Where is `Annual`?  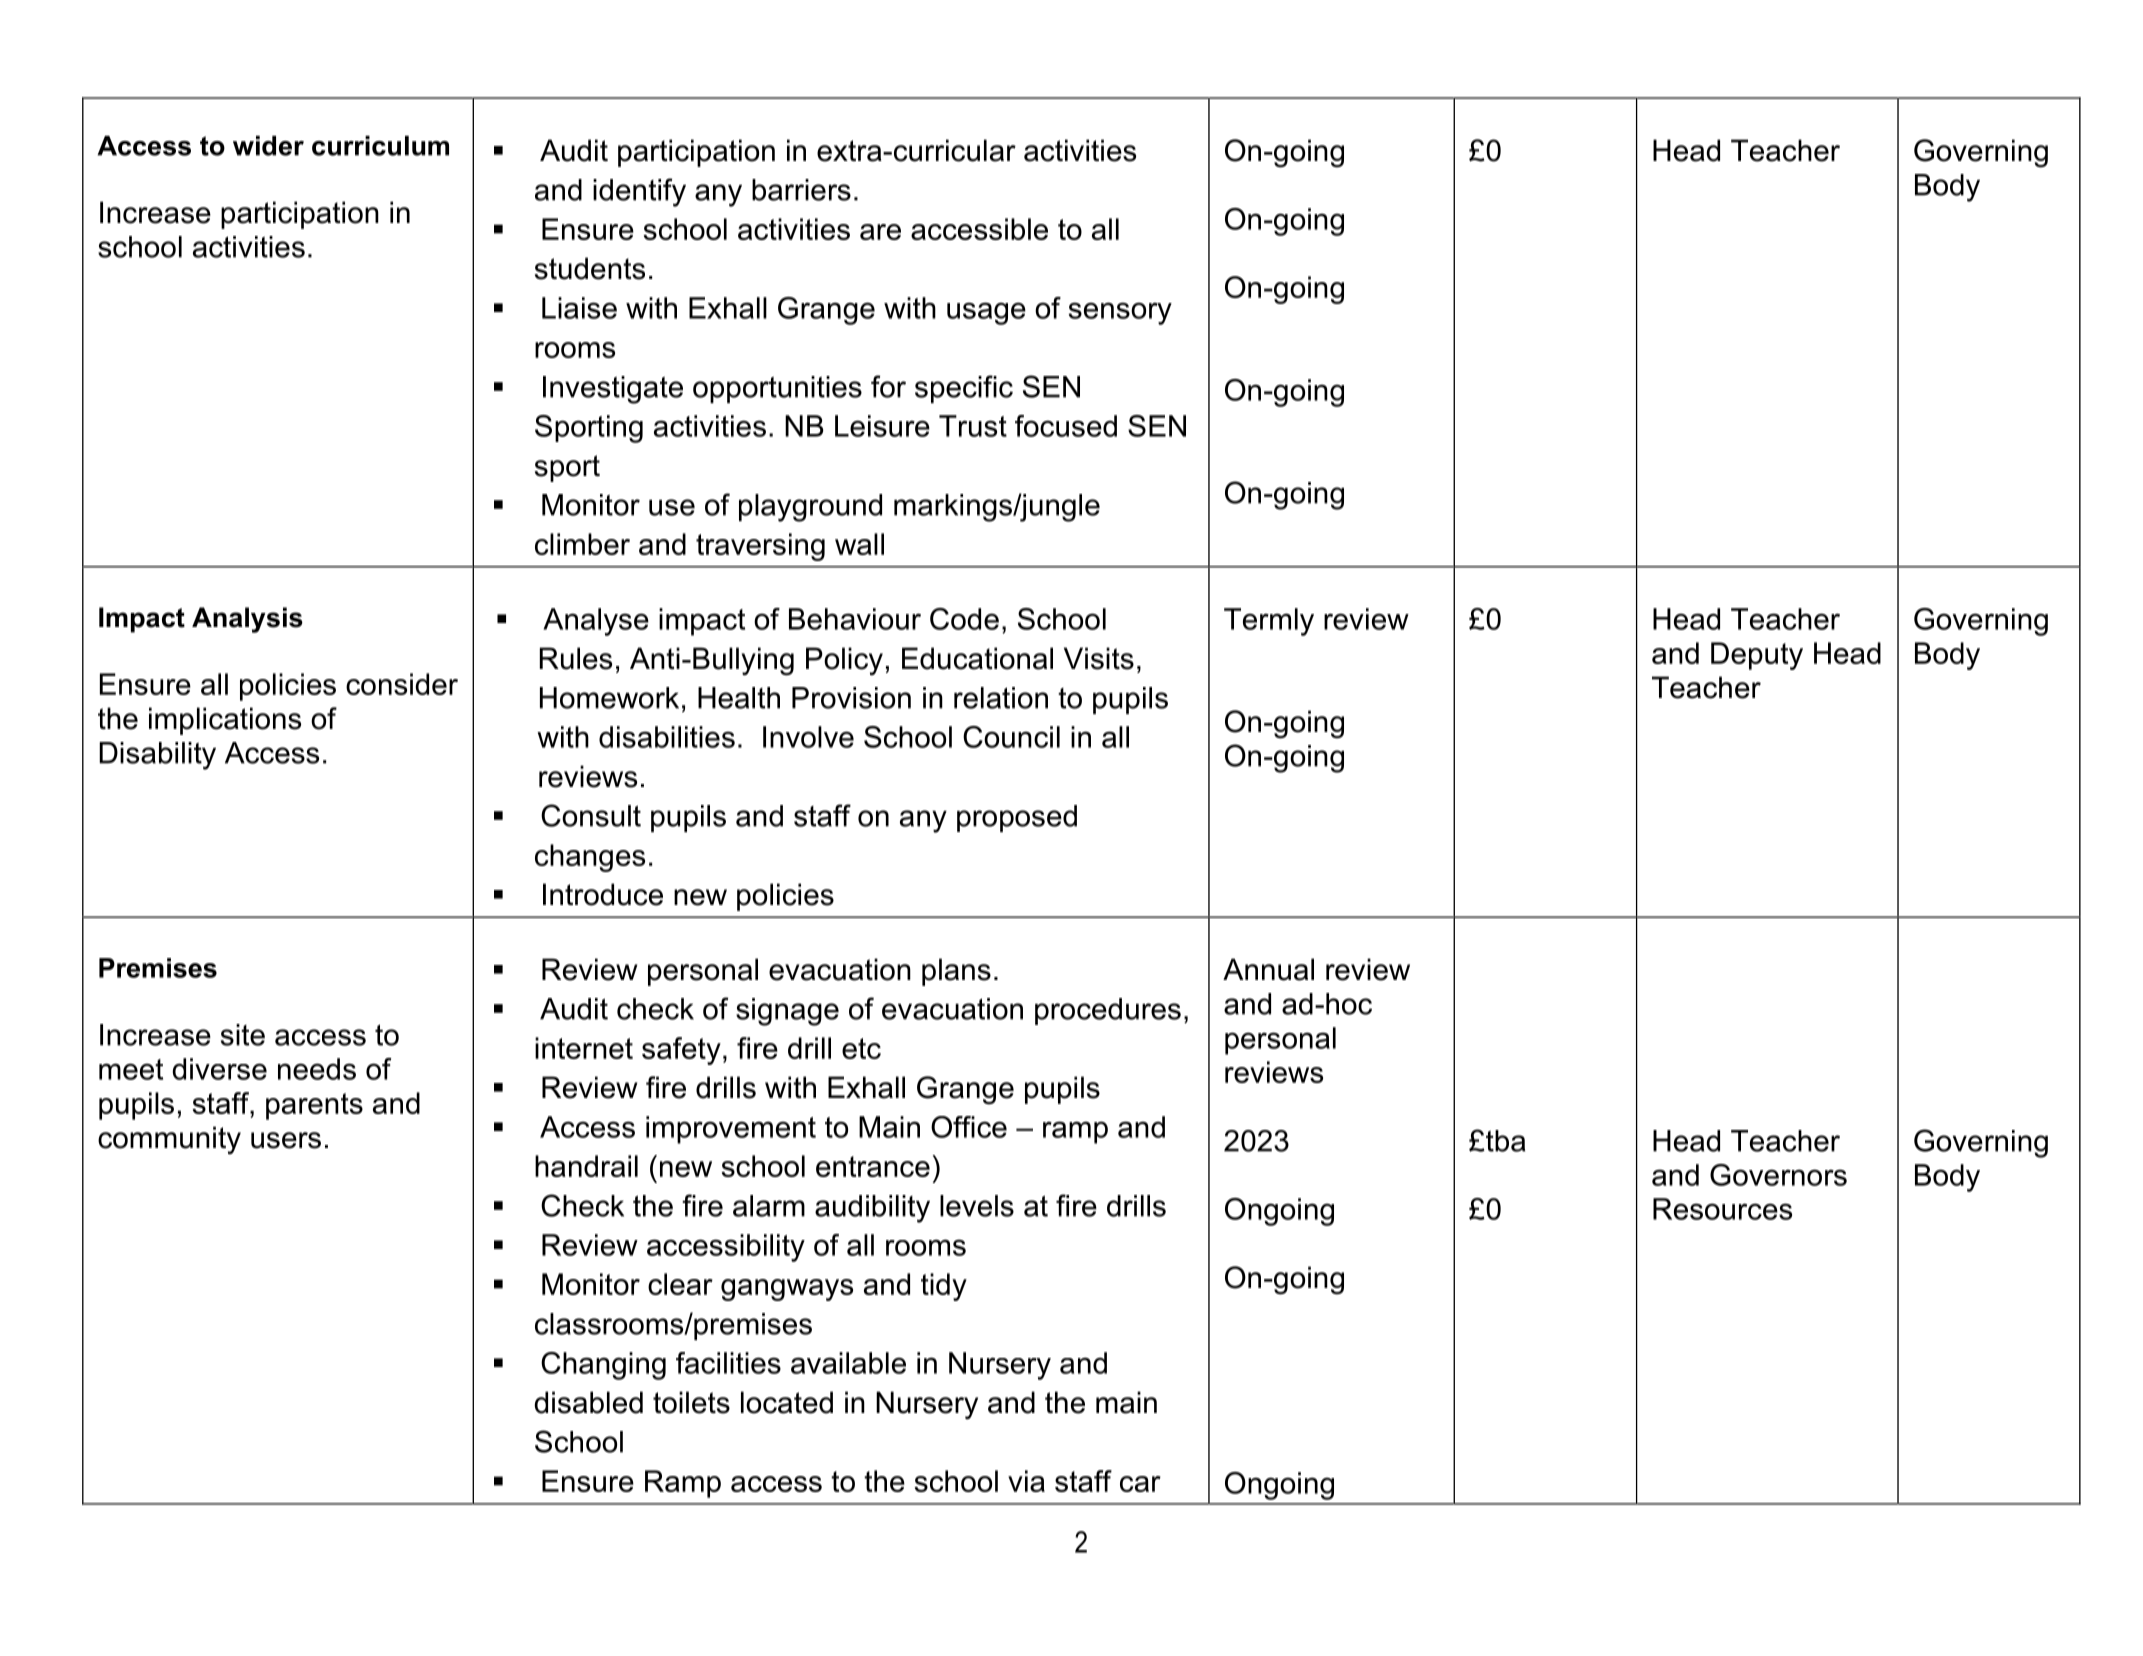
Annual is located at coordinates (1268, 969).
